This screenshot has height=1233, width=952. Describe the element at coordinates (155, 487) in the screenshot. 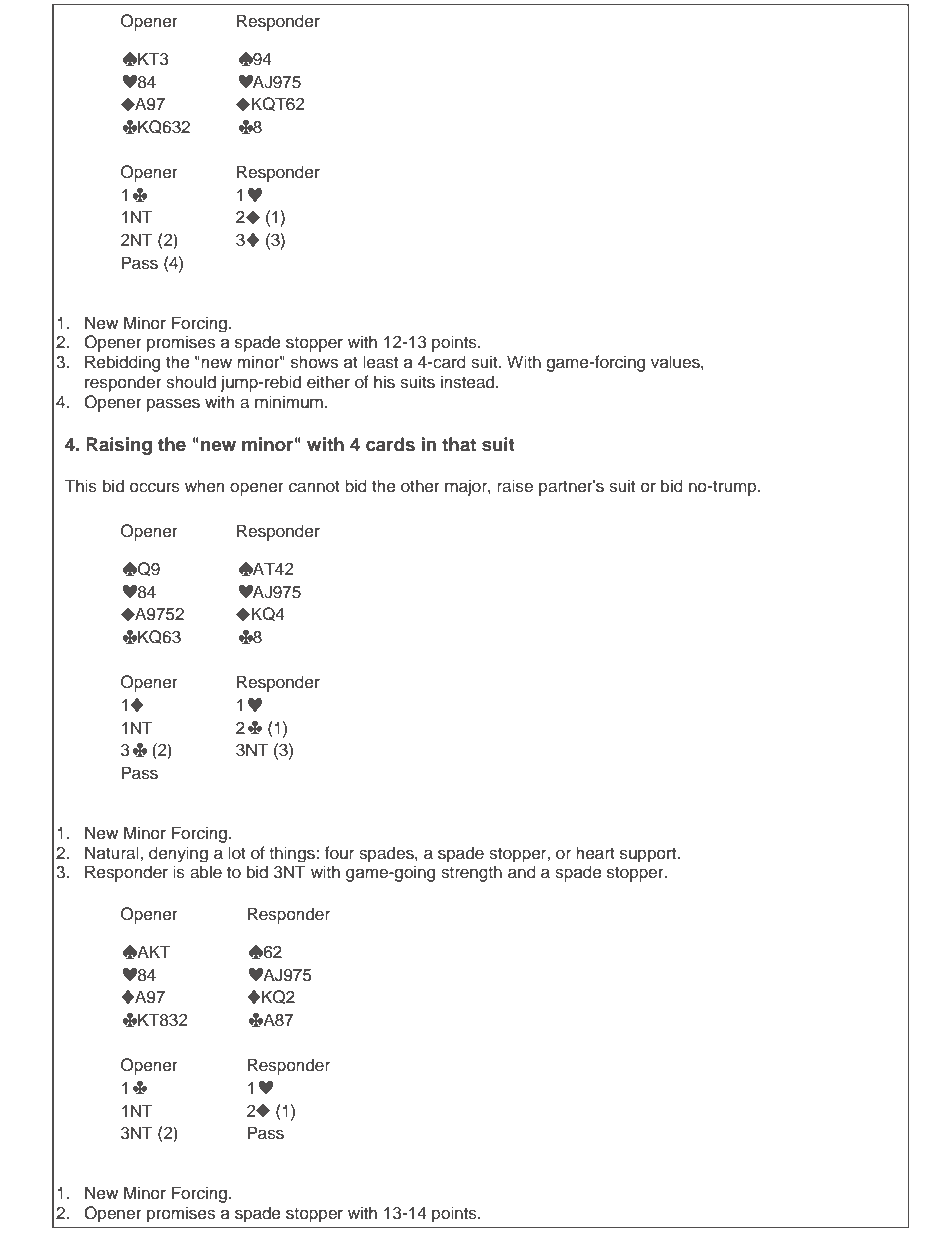

I see `occurs` at that location.
